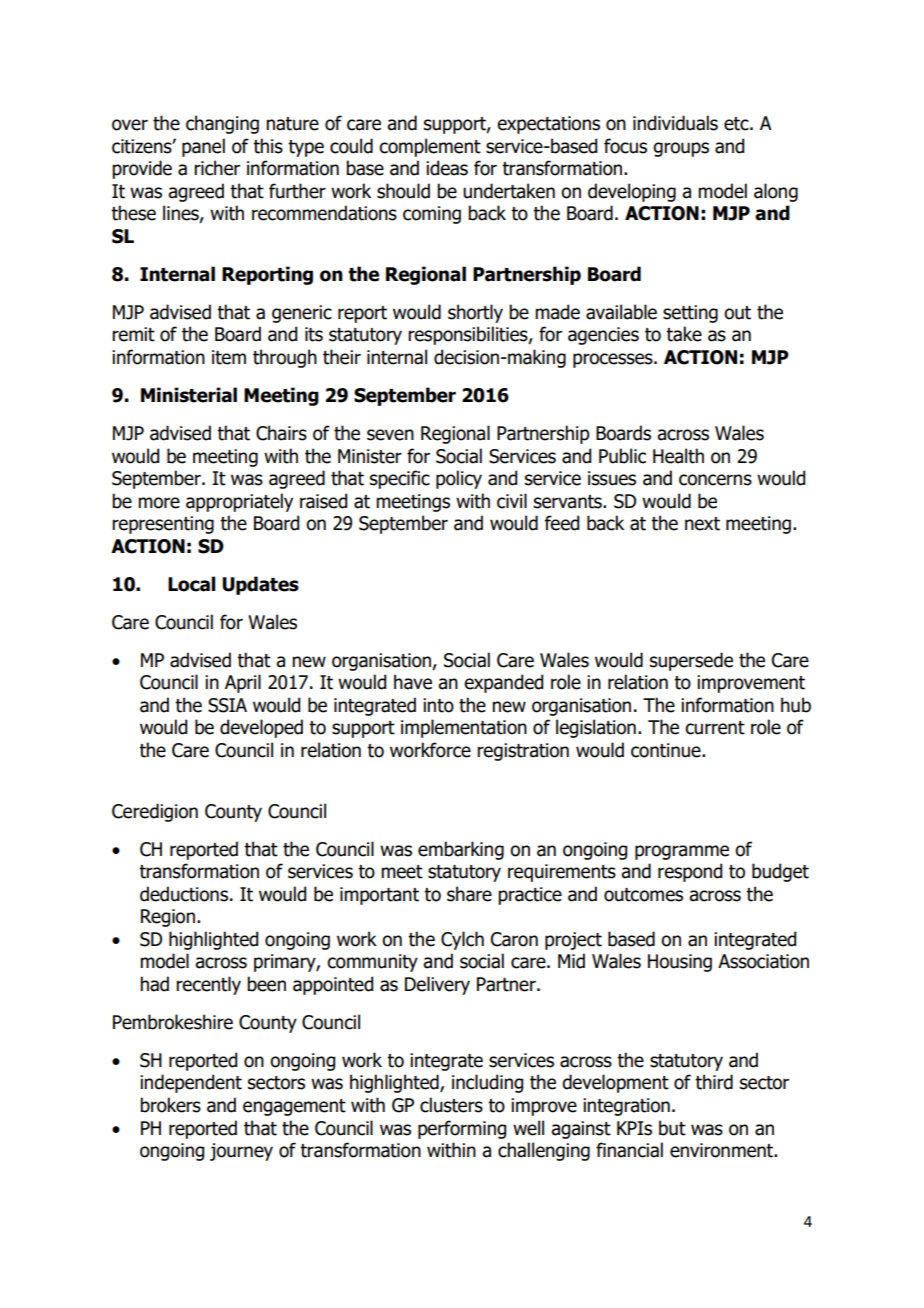 This screenshot has width=924, height=1308. What do you see at coordinates (691, 661) in the screenshot?
I see `supersede` at bounding box center [691, 661].
